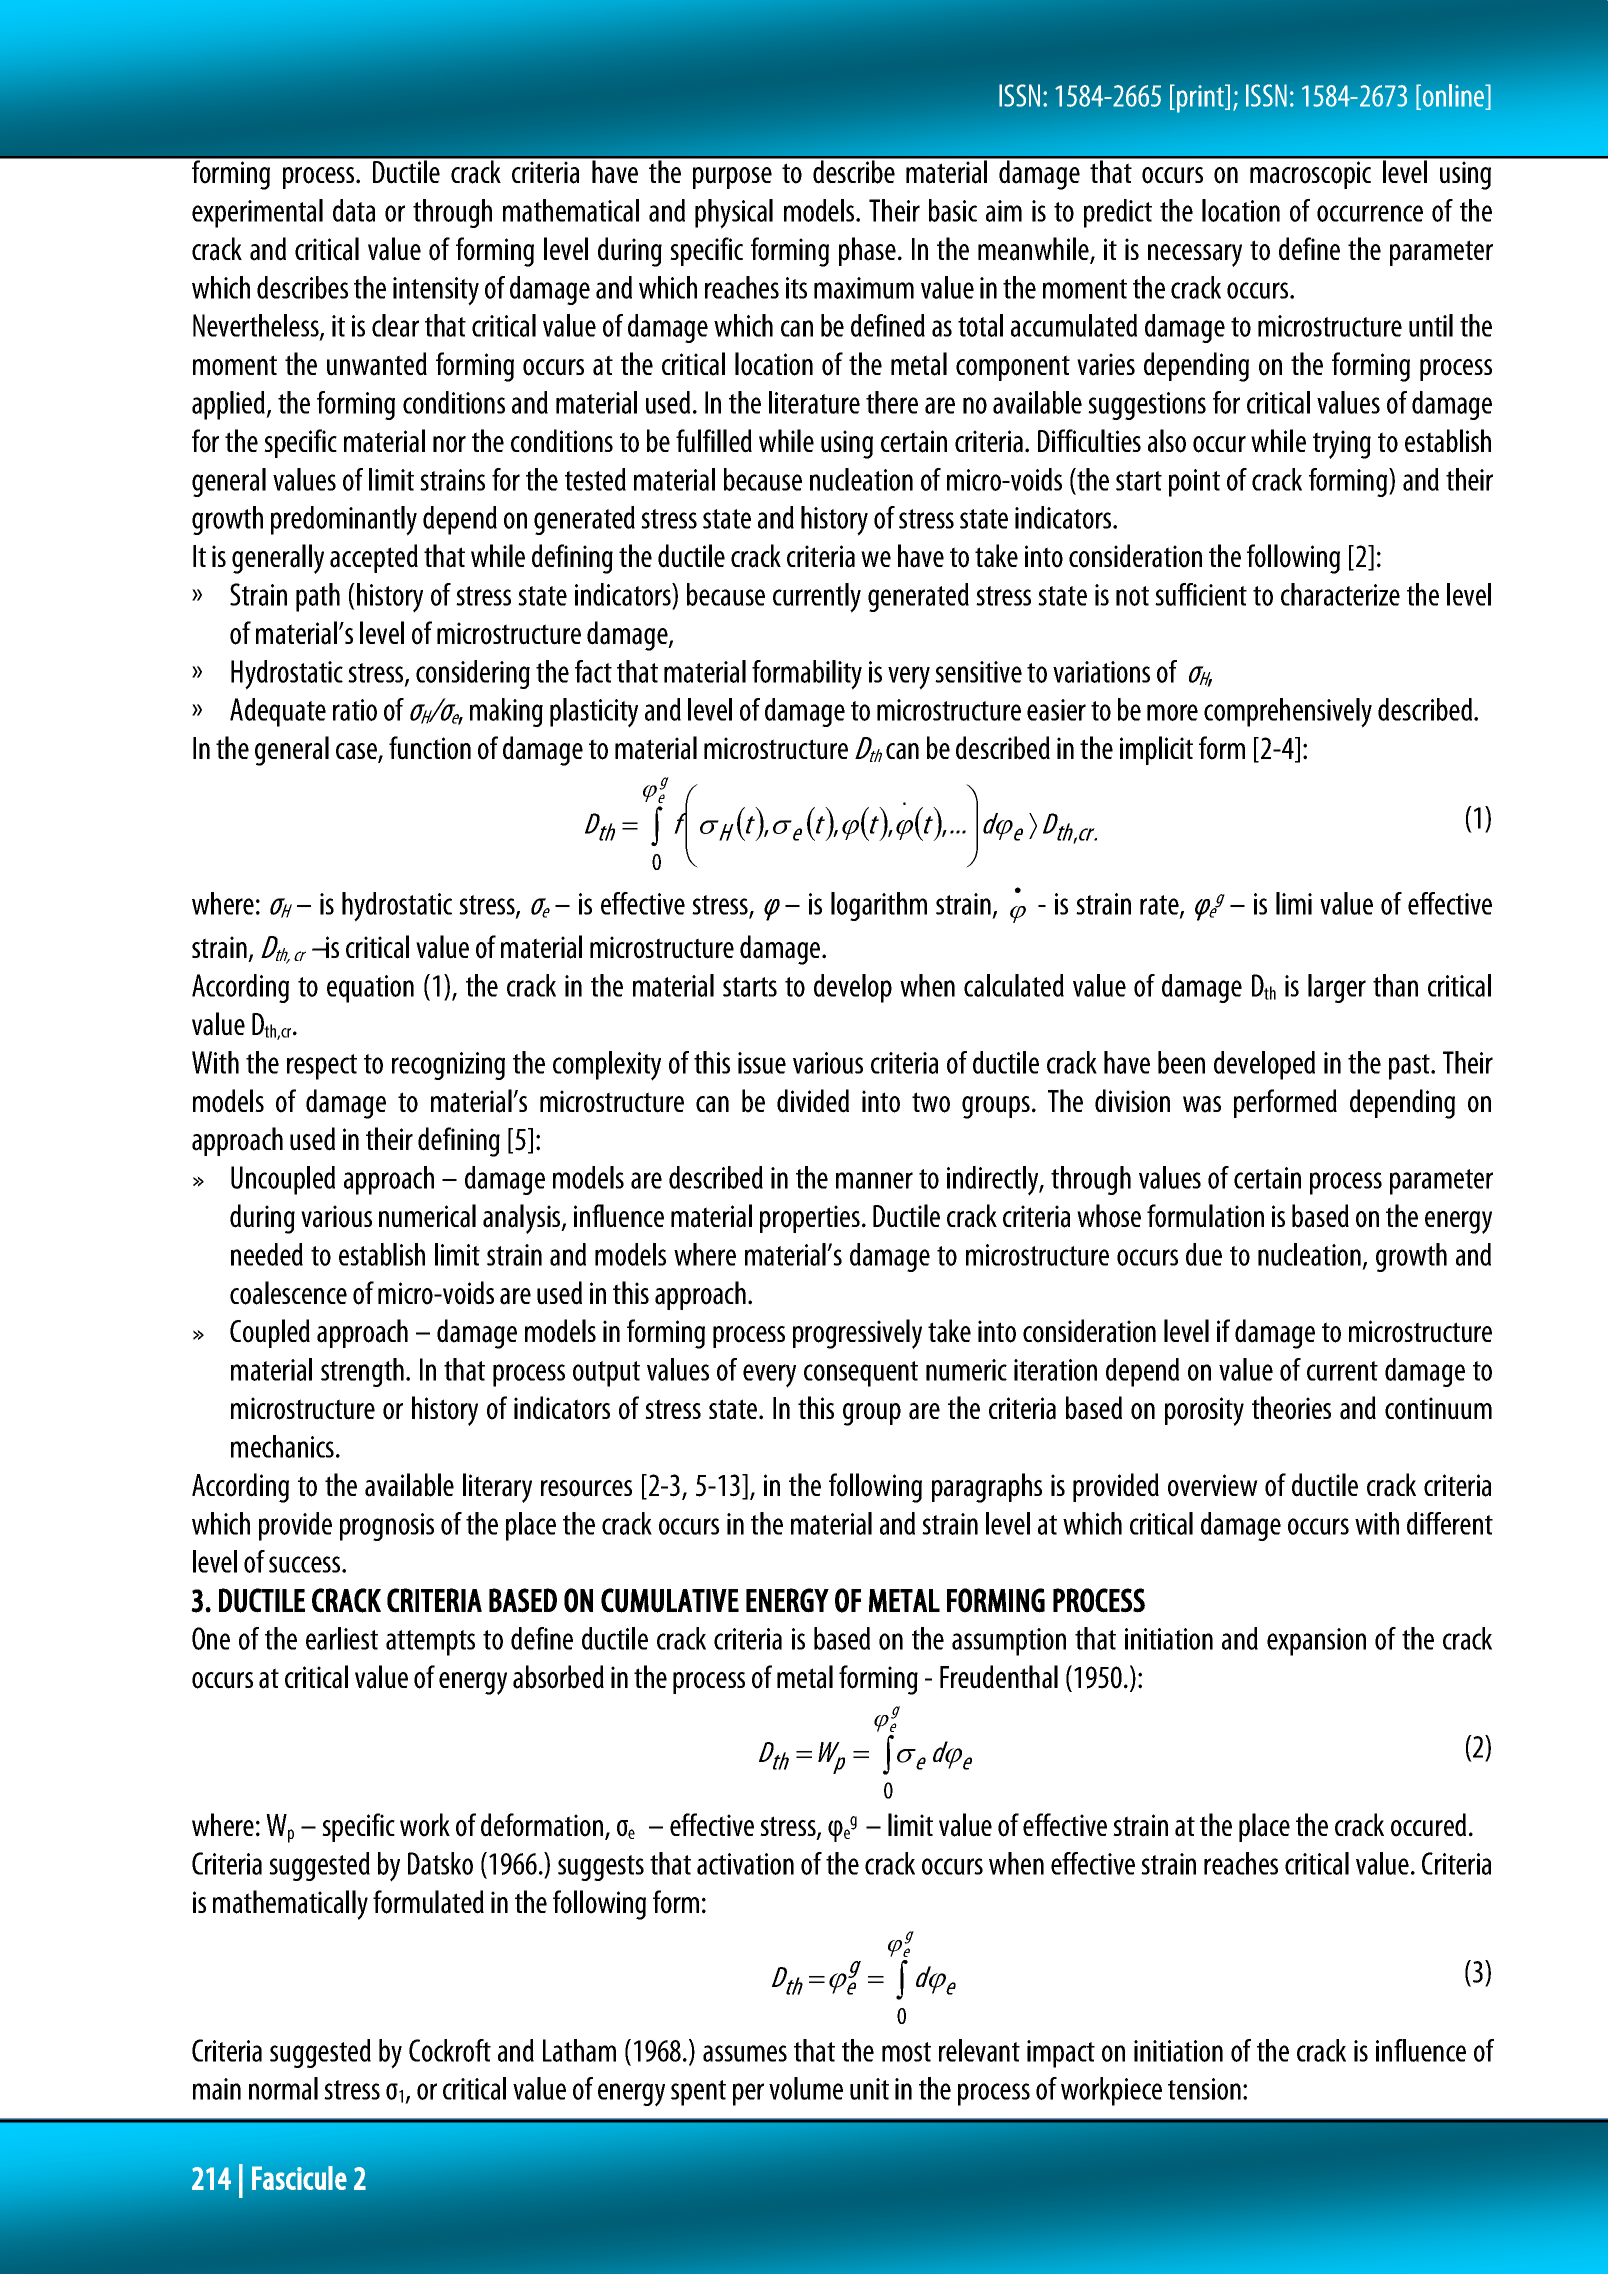  Describe the element at coordinates (1201, 98) in the screenshot. I see `print` at that location.
